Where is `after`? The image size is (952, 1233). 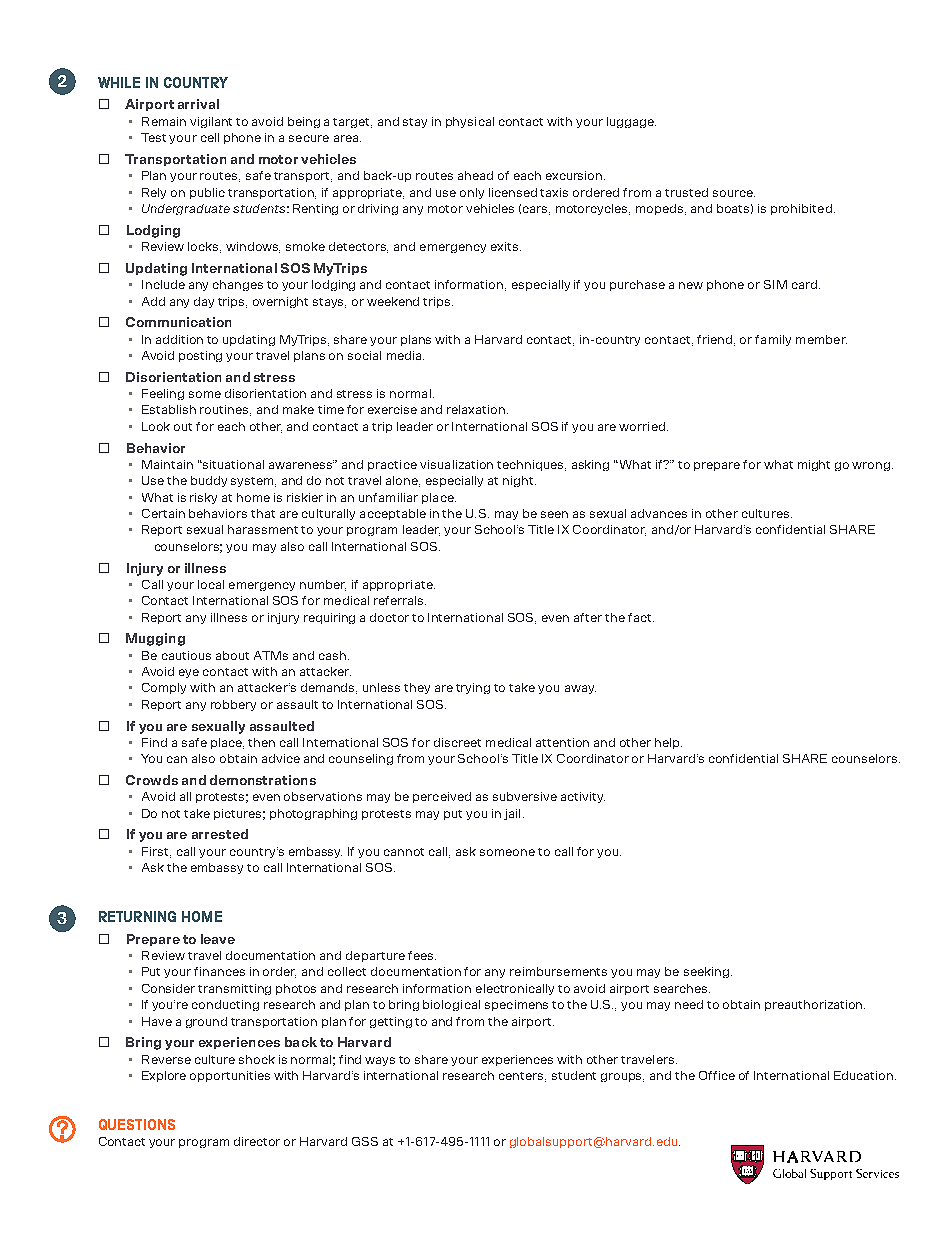
after is located at coordinates (588, 617).
